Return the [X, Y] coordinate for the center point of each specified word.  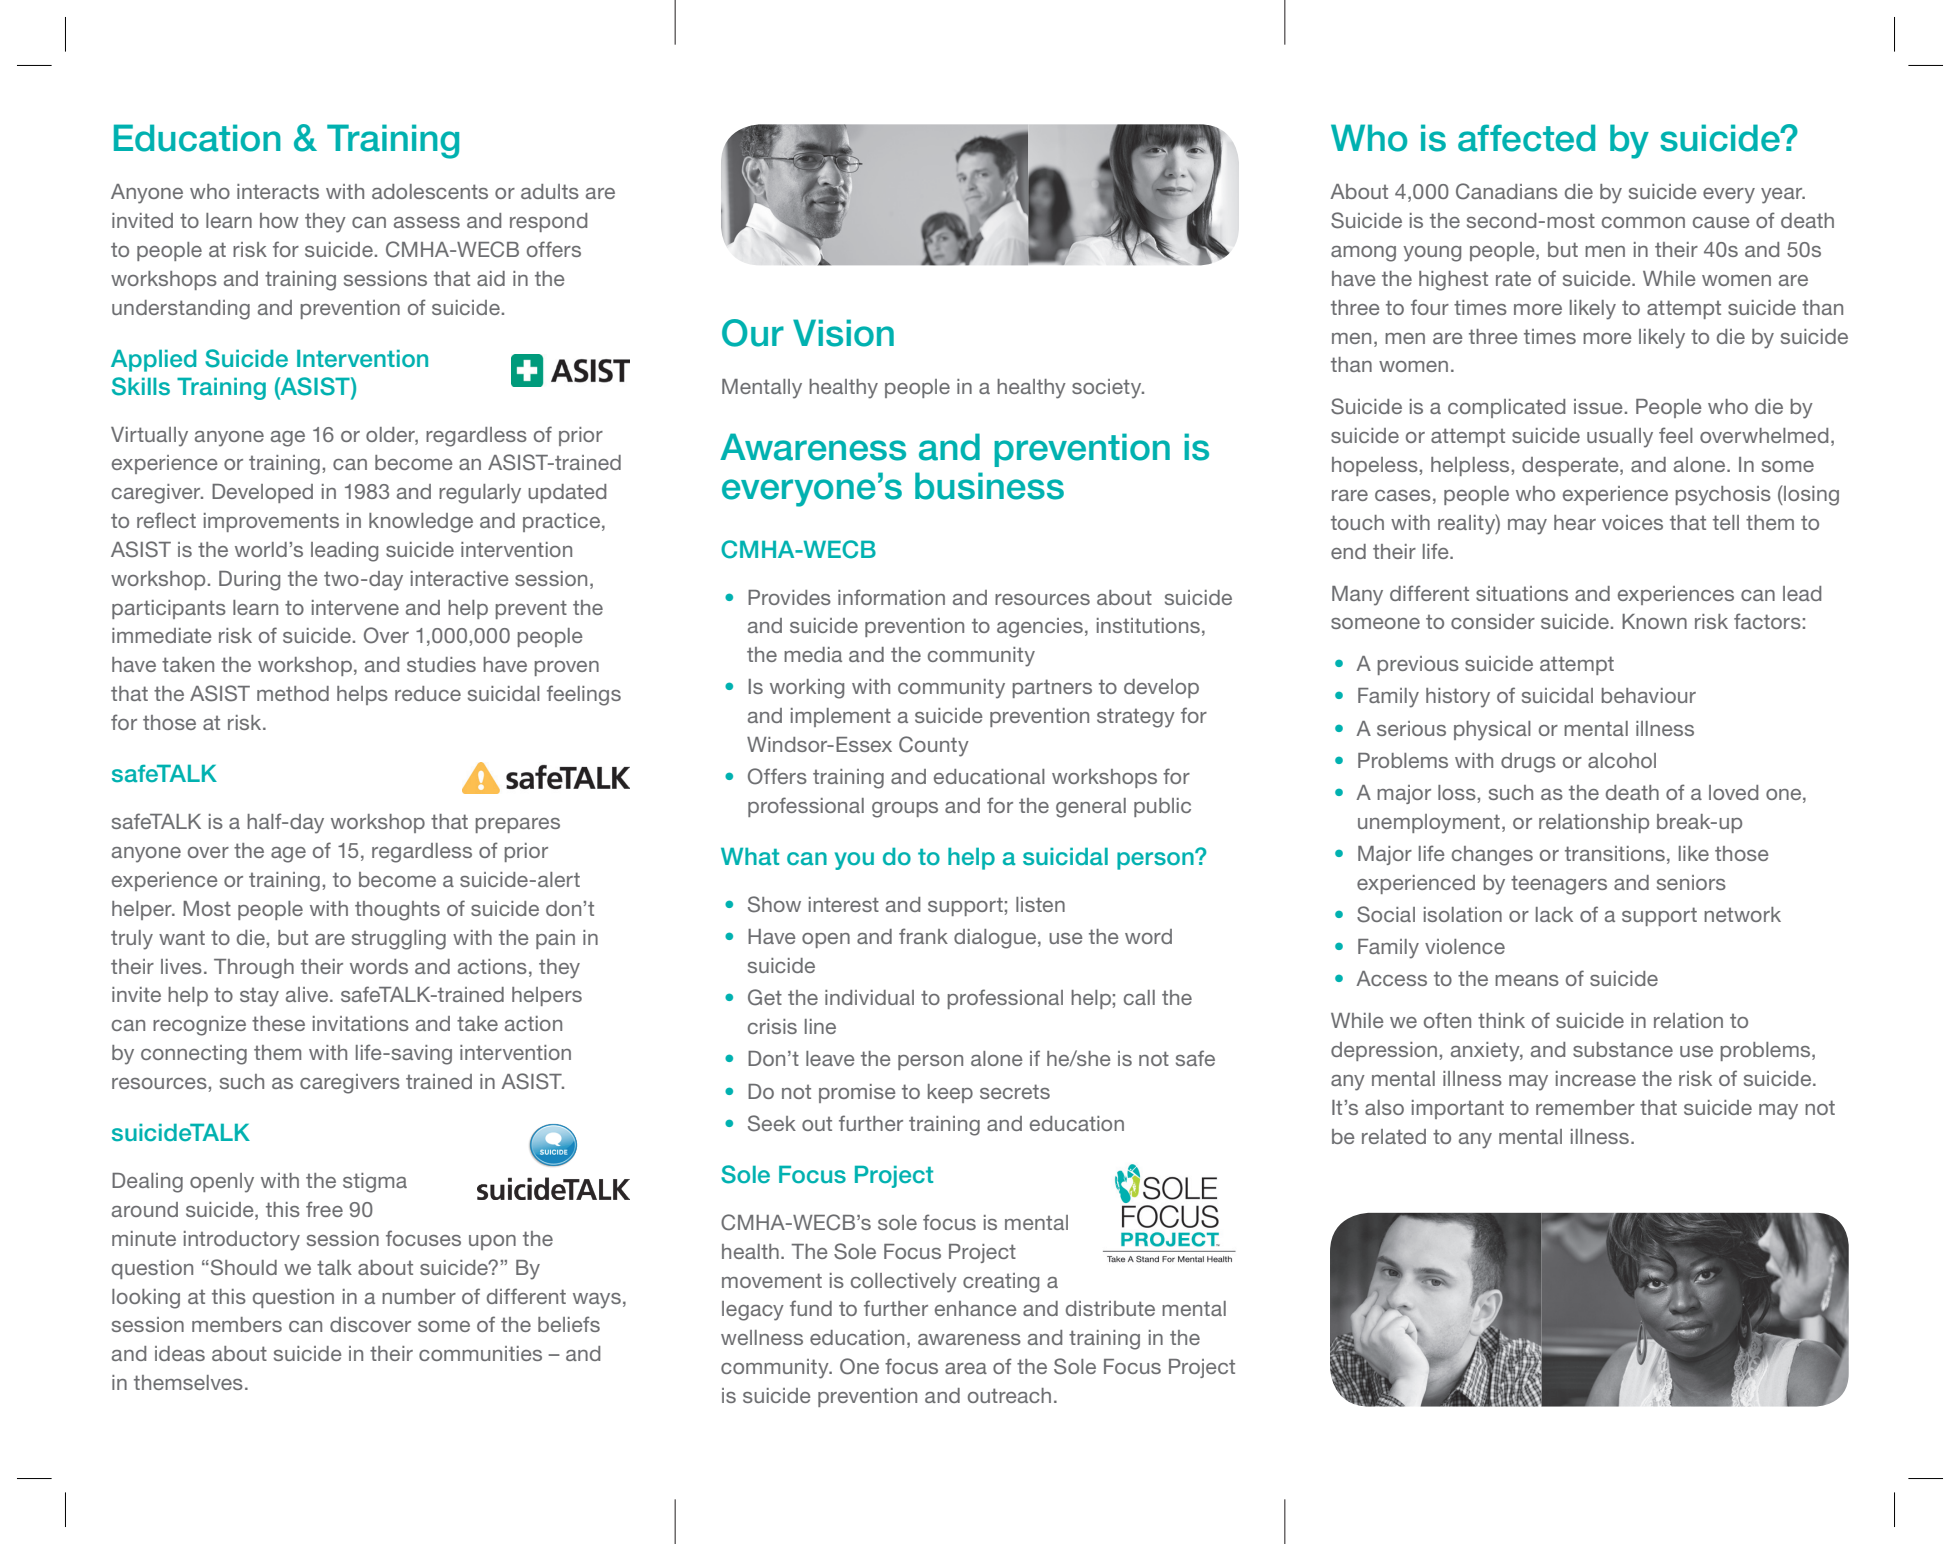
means [1527, 980]
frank [923, 936]
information [891, 597]
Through [254, 969]
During [249, 581]
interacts [278, 191]
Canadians [1507, 191]
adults [550, 191]
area [966, 1368]
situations [1522, 593]
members [237, 1324]
